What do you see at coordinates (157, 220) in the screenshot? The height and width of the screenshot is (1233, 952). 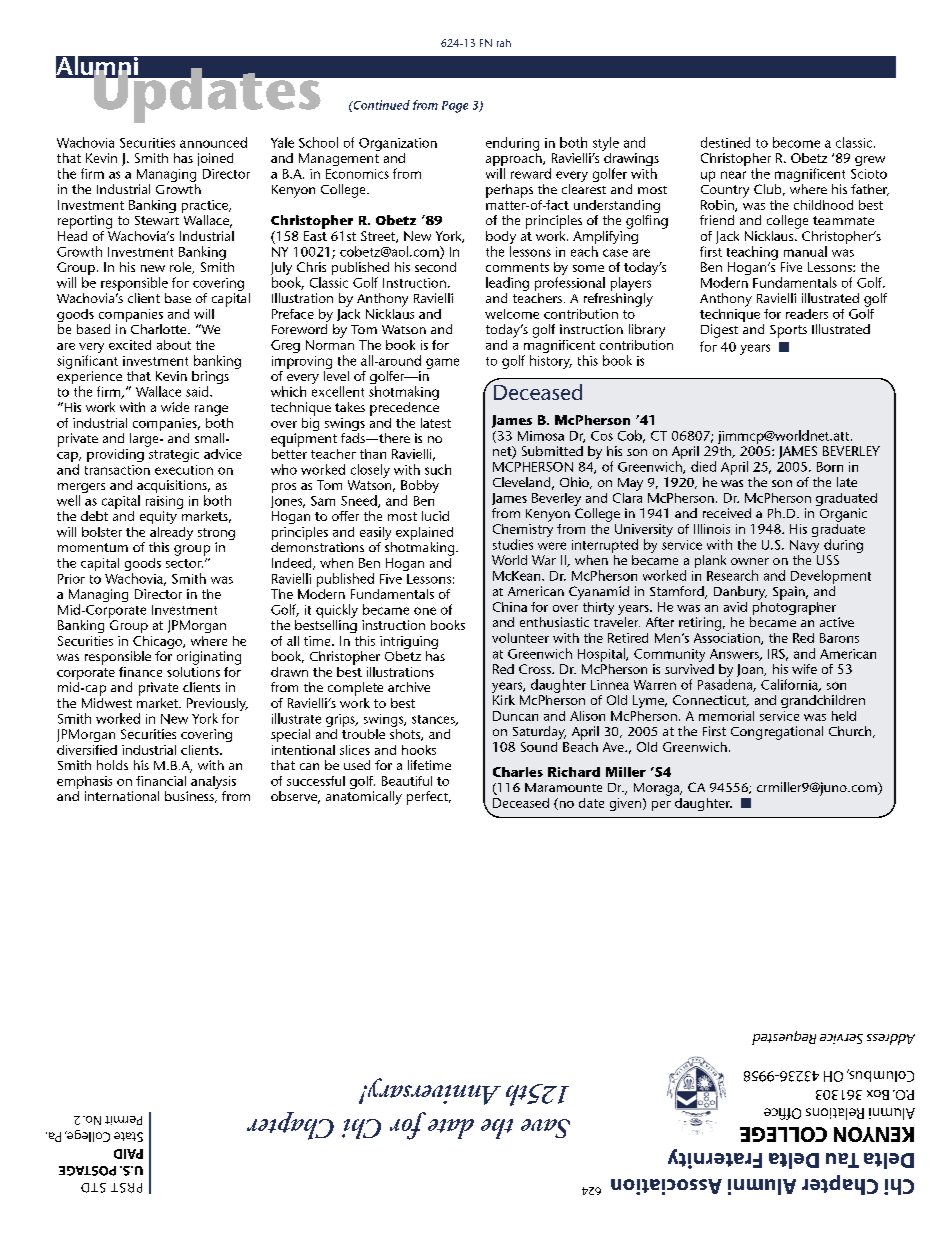 I see `Stewart` at bounding box center [157, 220].
